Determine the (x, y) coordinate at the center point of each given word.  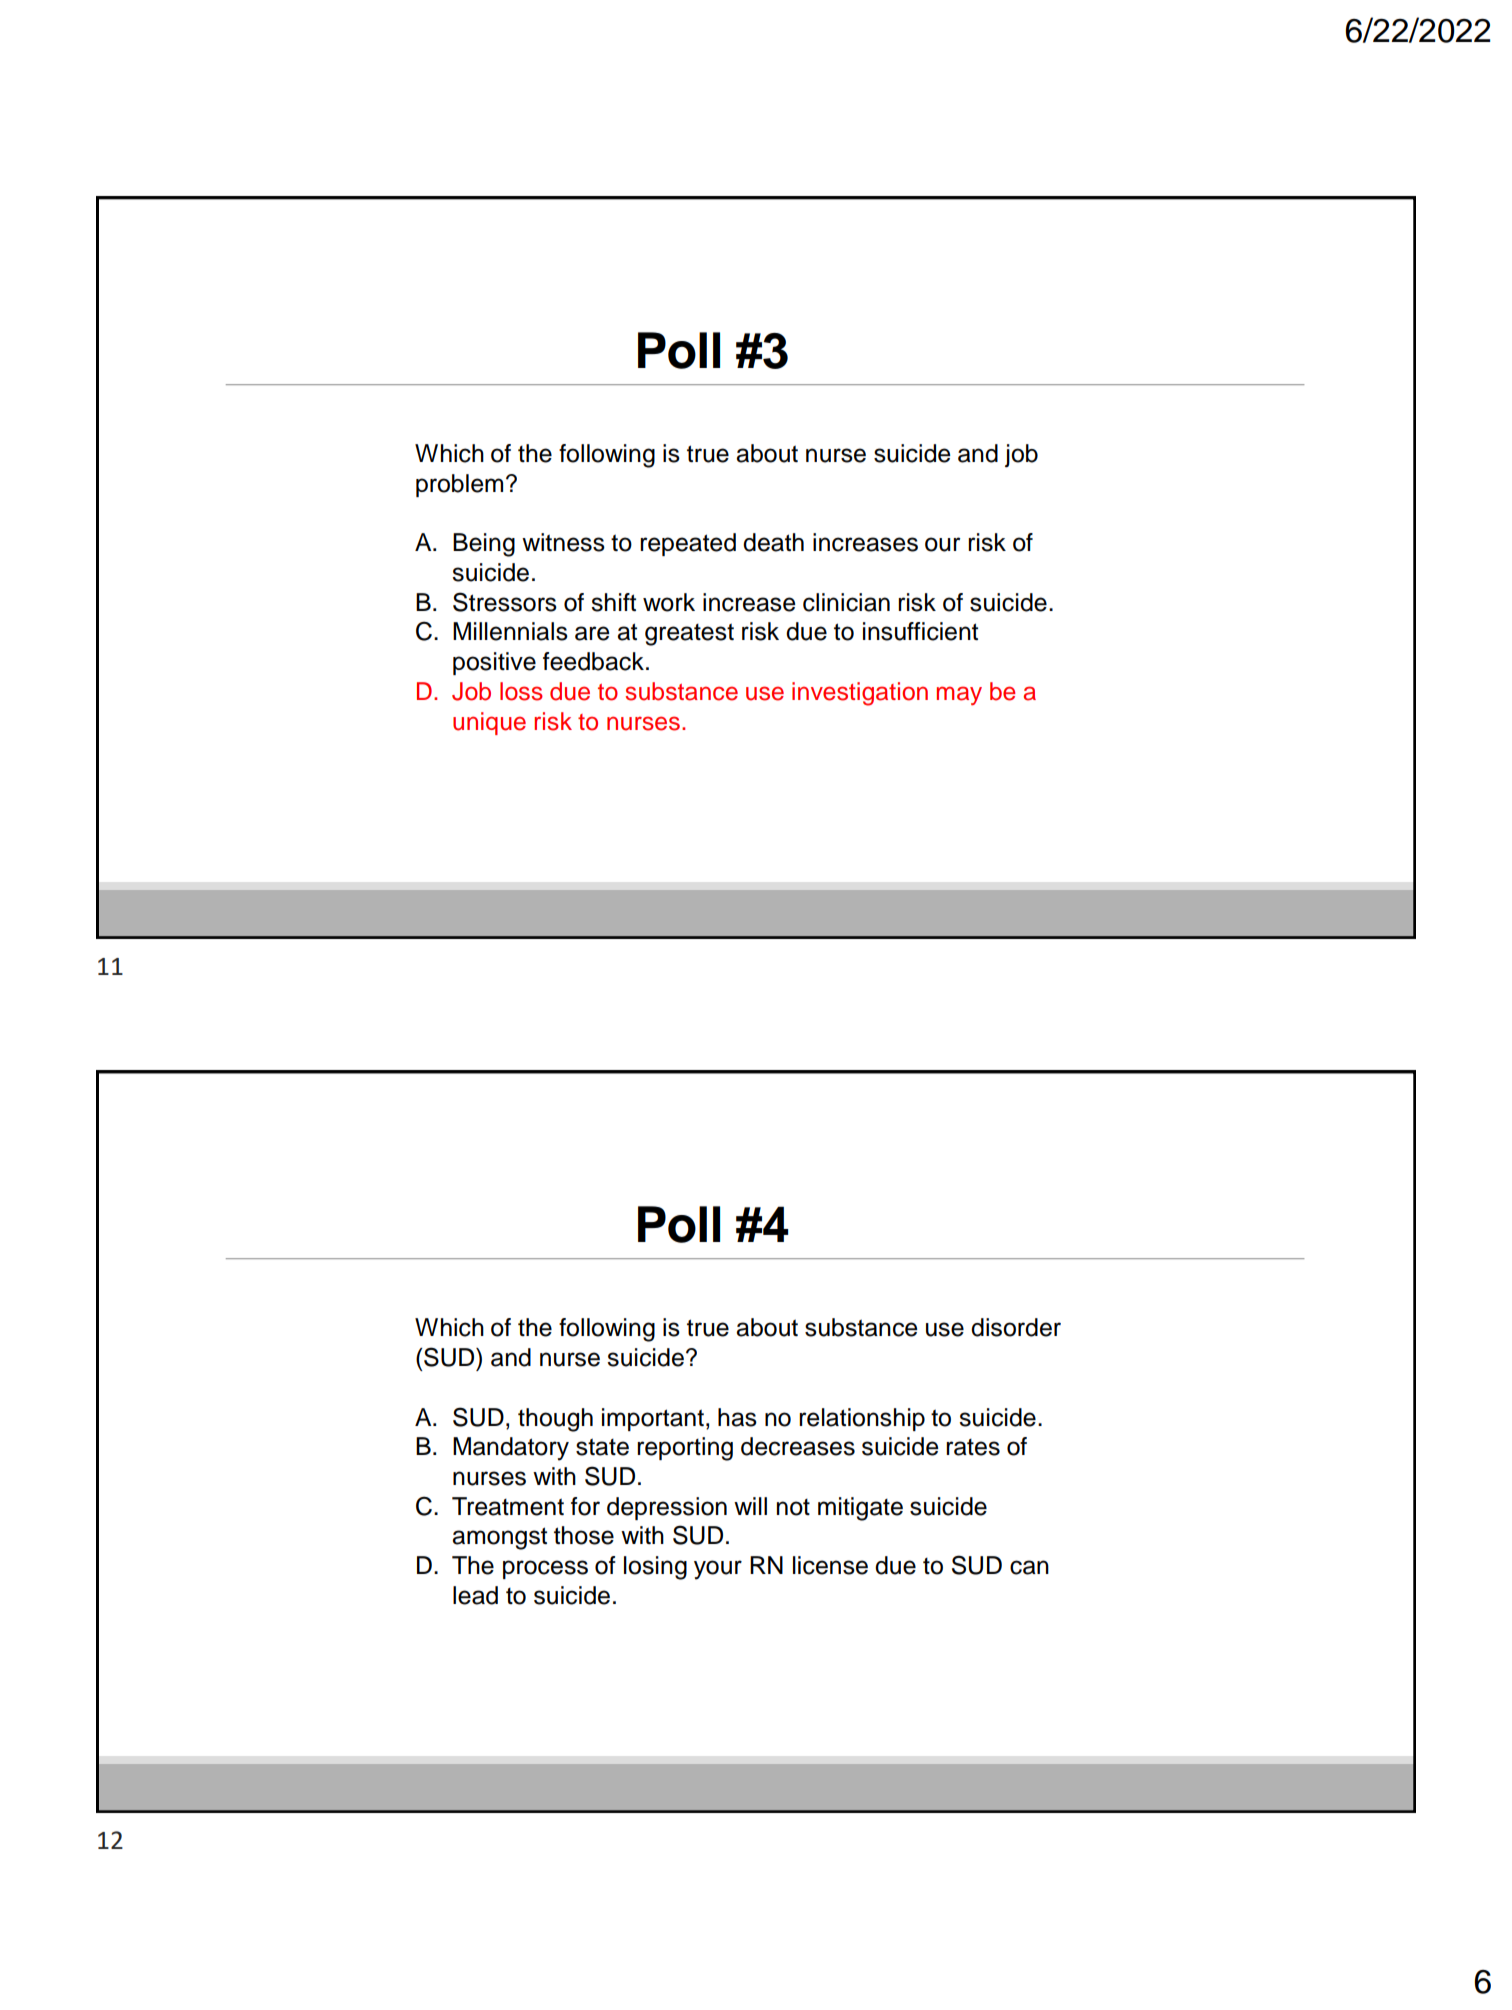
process (545, 1569)
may (959, 696)
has (737, 1417)
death (773, 542)
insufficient (920, 631)
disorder (1016, 1327)
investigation (860, 694)
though (555, 1420)
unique (489, 723)
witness (563, 542)
